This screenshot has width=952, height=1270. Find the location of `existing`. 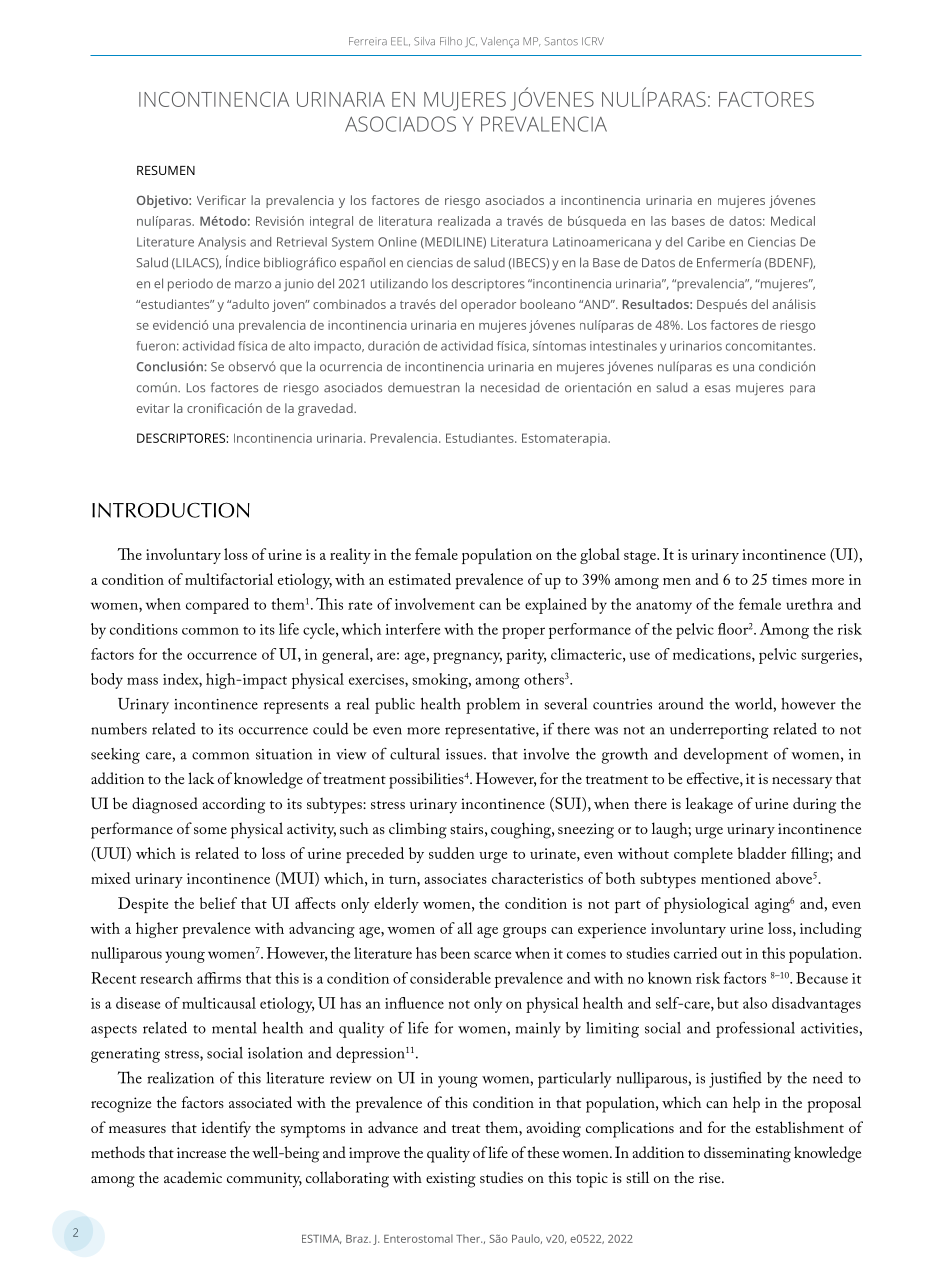

existing is located at coordinates (451, 1180).
